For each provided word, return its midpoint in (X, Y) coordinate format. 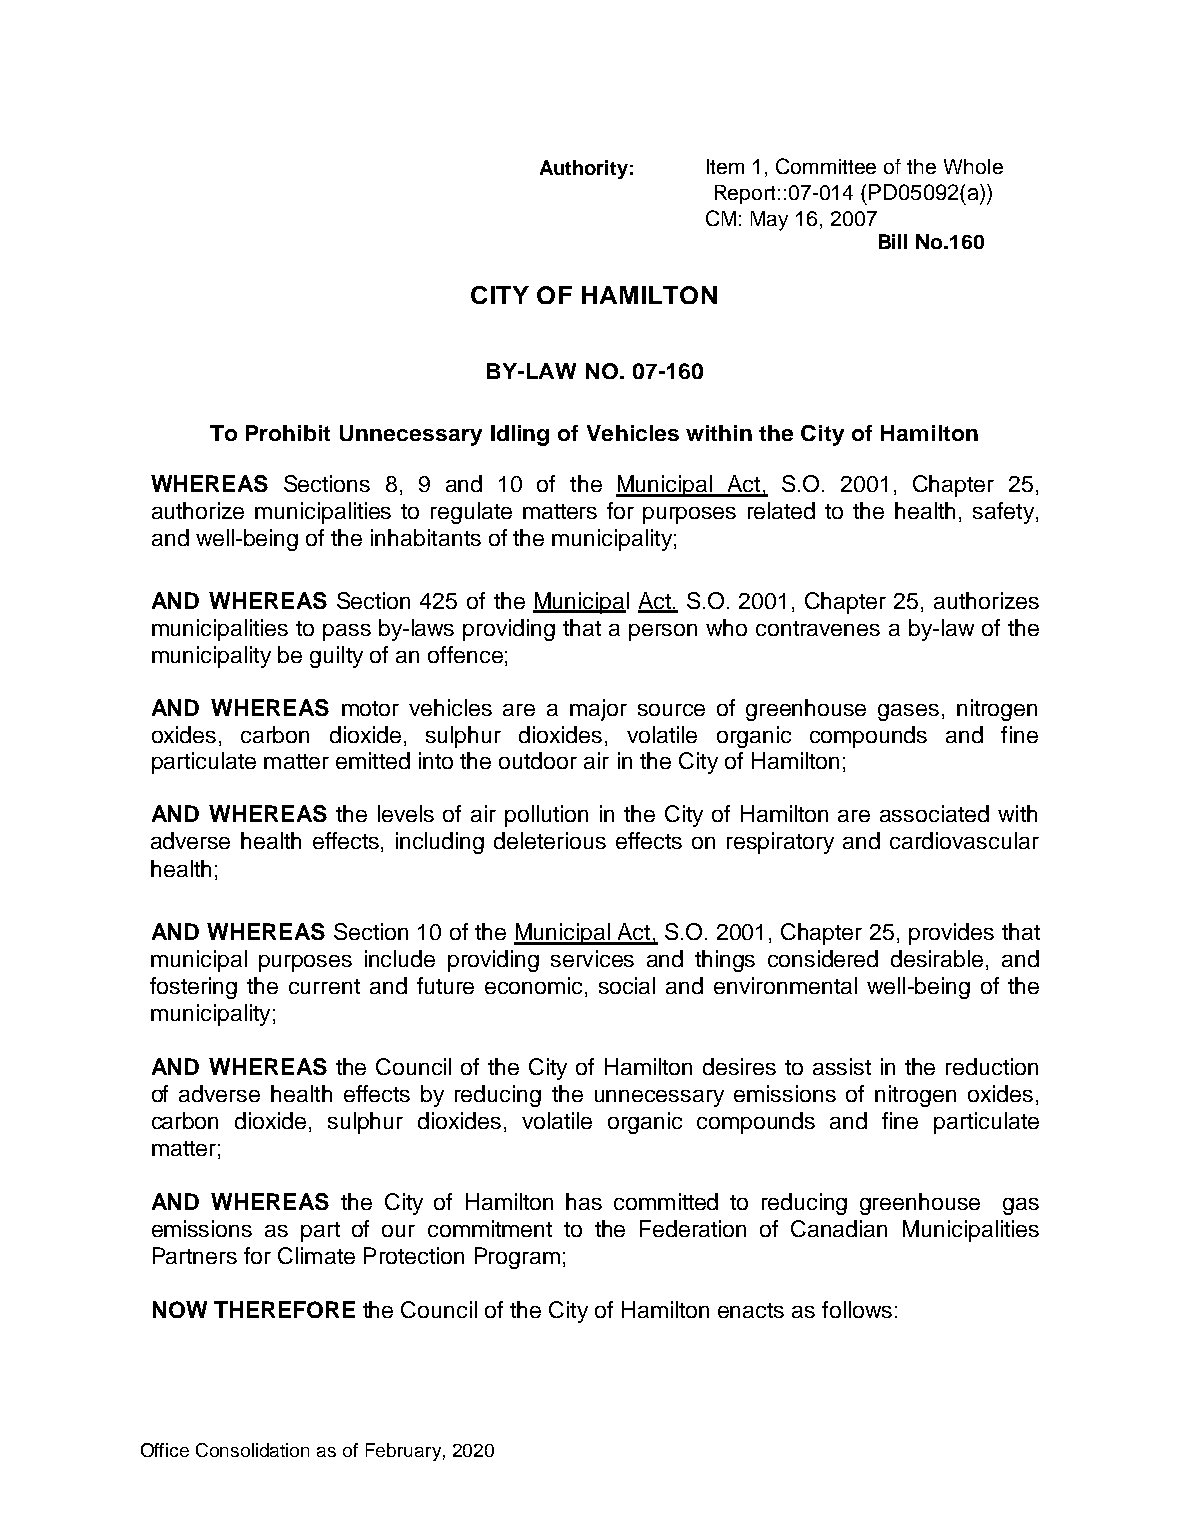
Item (725, 166)
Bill (893, 241)
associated (934, 813)
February (403, 1452)
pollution (546, 816)
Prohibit (288, 433)
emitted (373, 760)
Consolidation (252, 1450)
